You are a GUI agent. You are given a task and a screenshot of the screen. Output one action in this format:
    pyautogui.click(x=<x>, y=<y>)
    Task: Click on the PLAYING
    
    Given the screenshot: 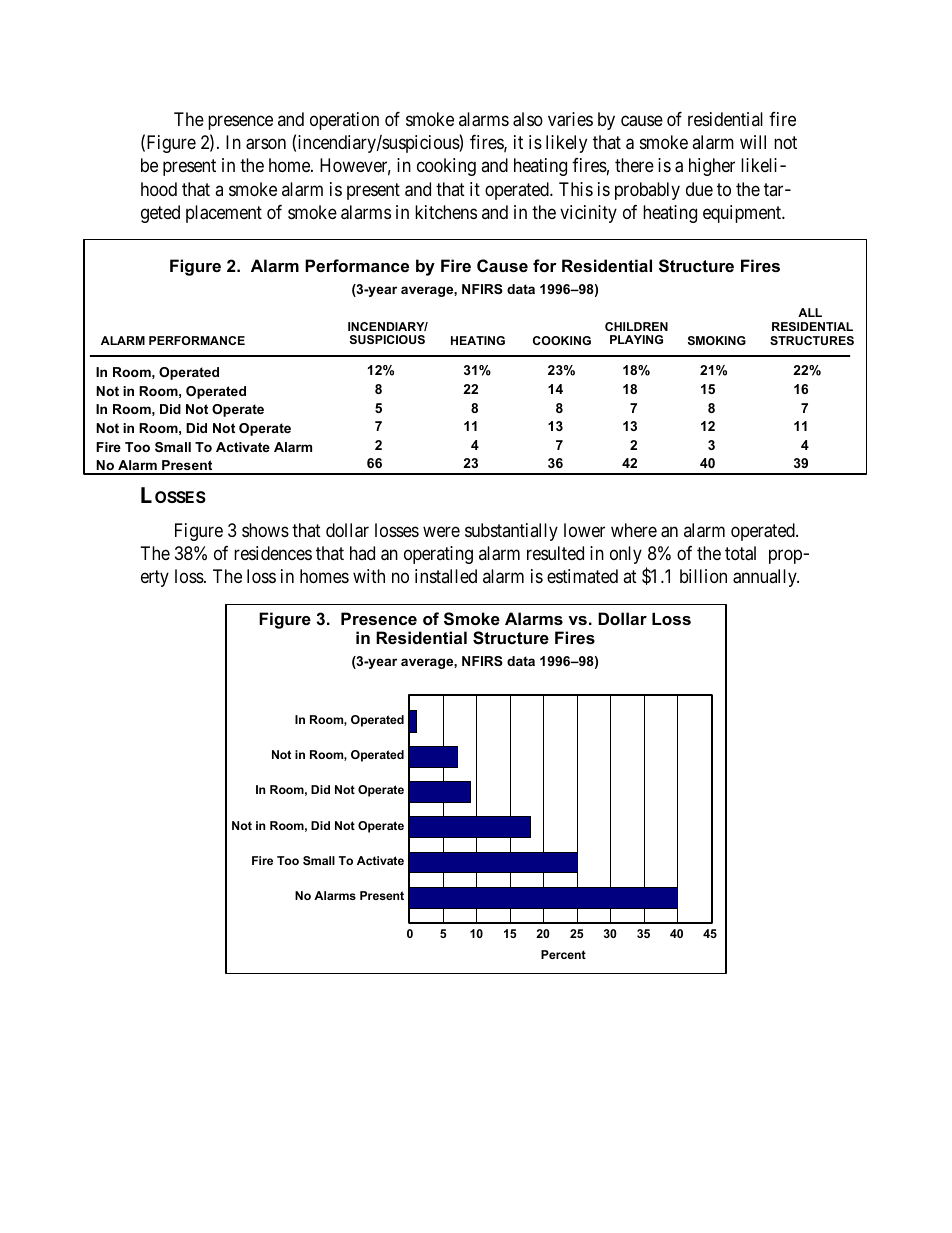 What is the action you would take?
    pyautogui.click(x=636, y=339)
